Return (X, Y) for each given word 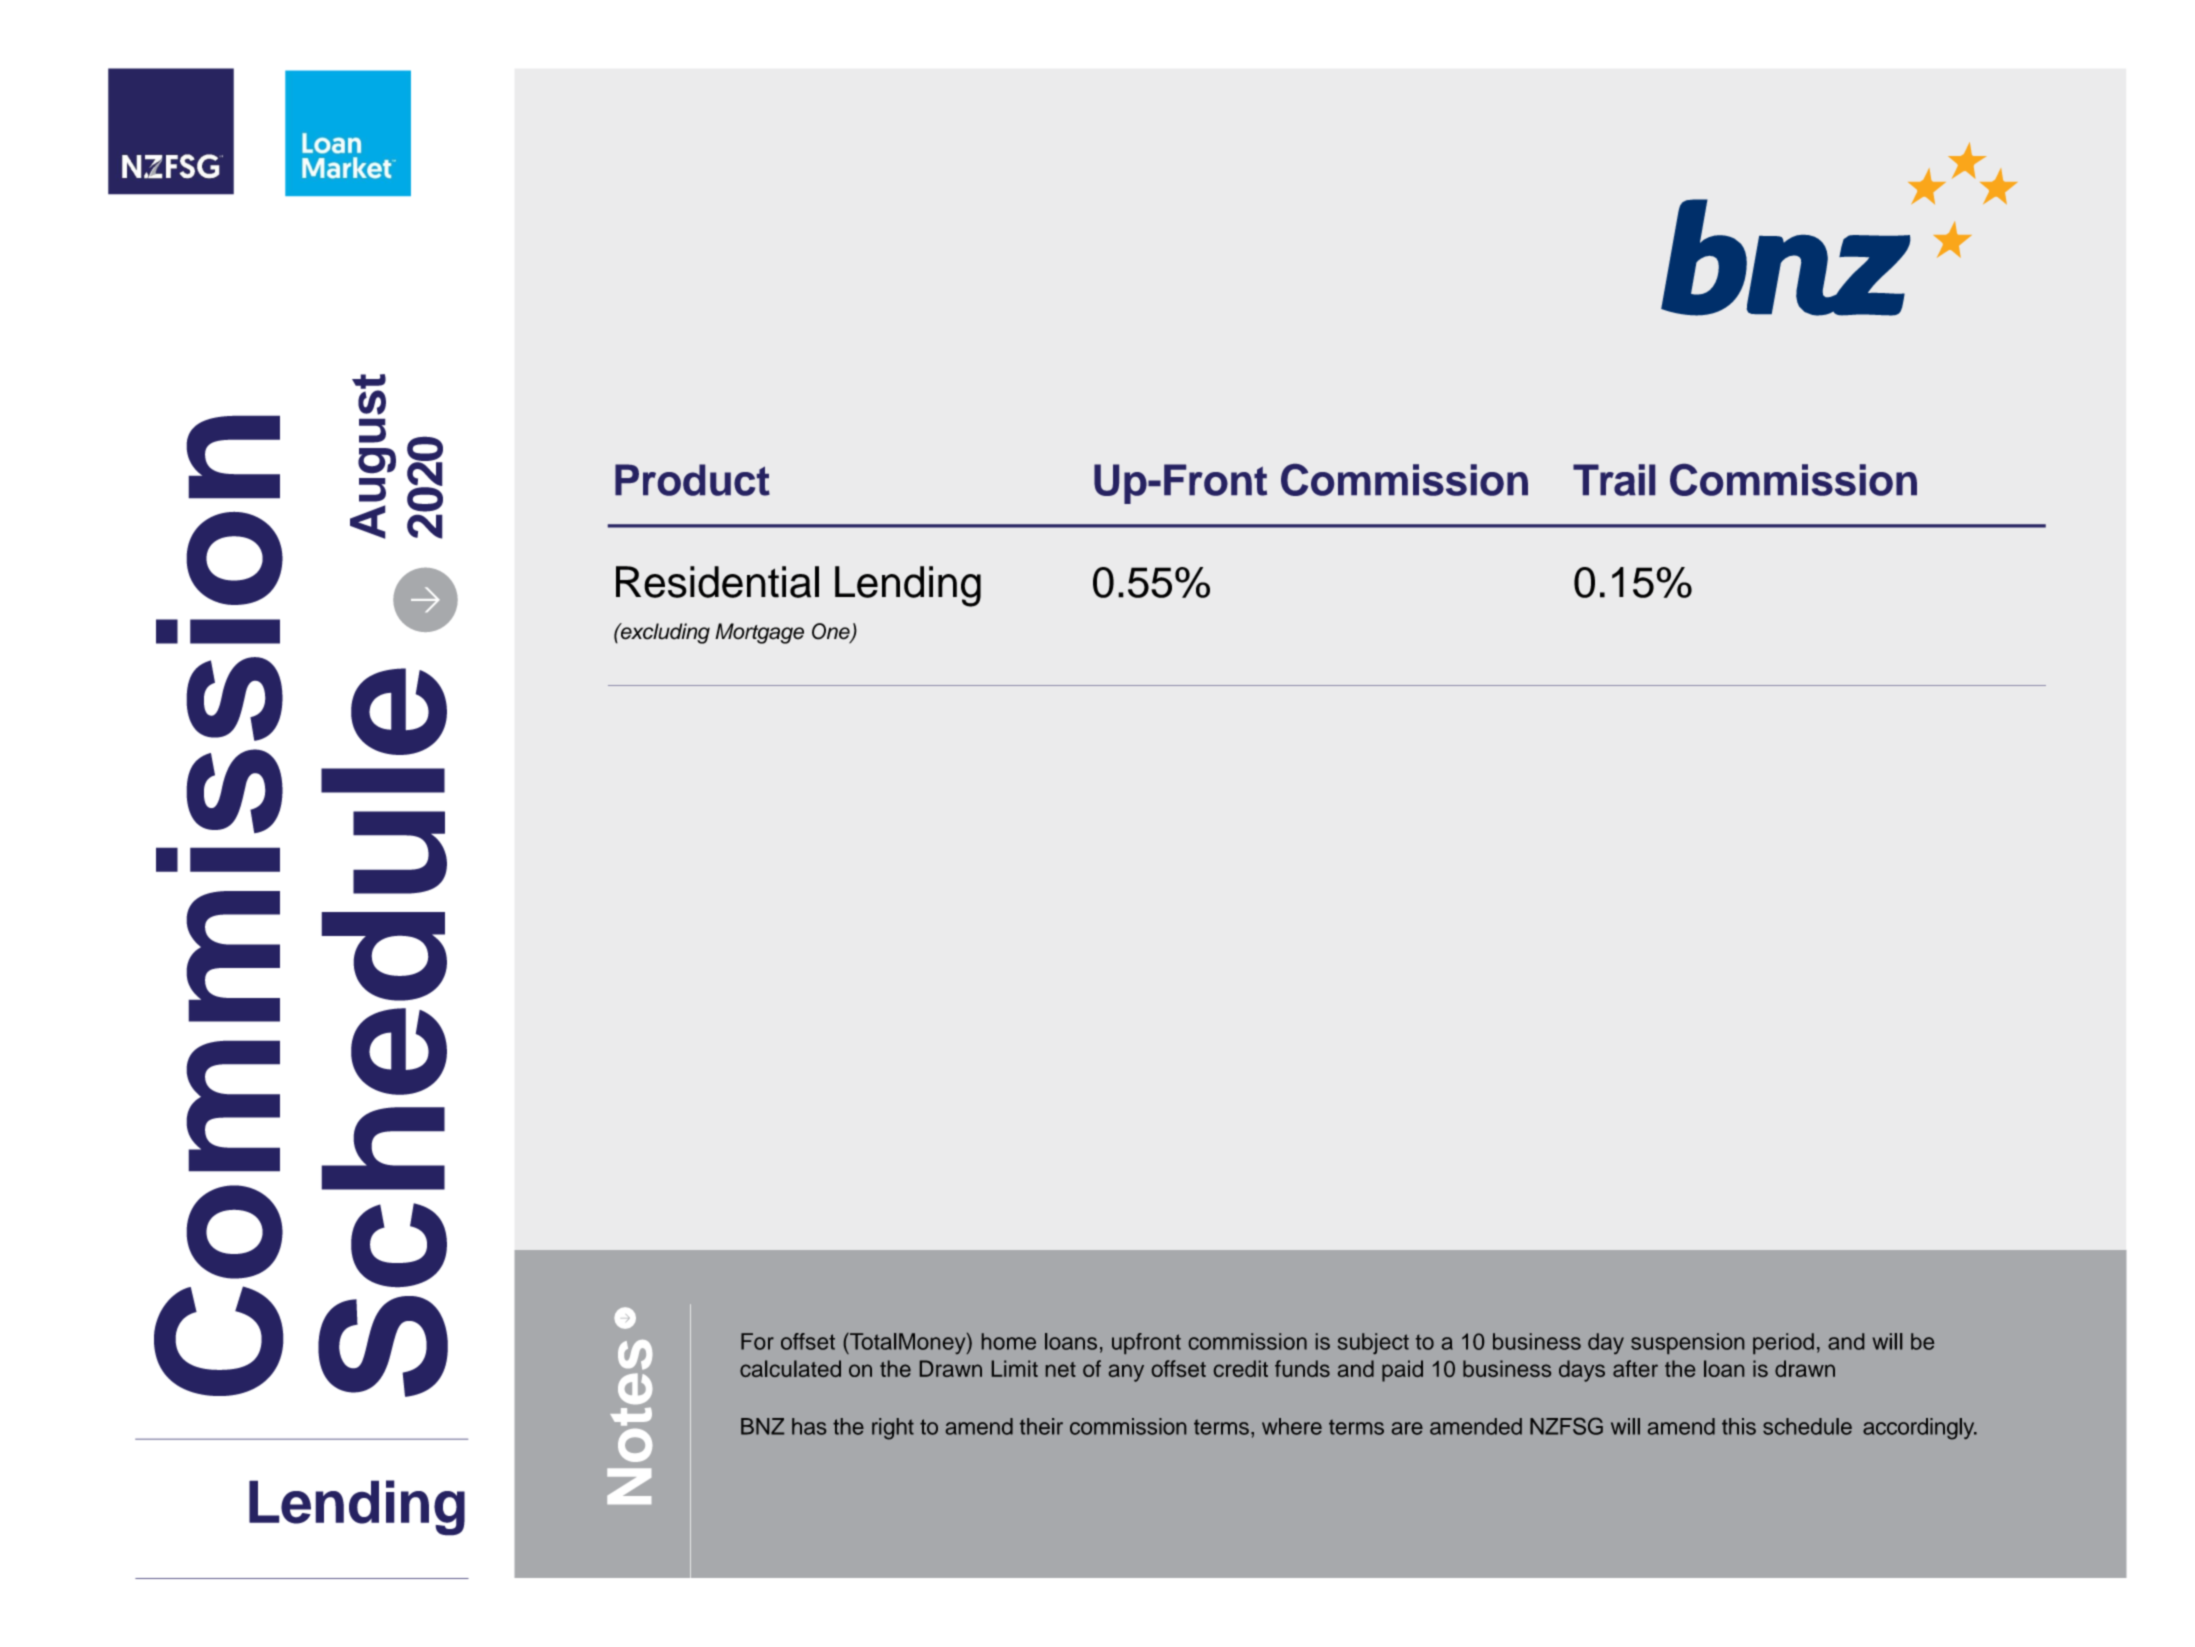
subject (1373, 1343)
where (1292, 1426)
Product (692, 480)
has (809, 1426)
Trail (1614, 480)
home (1009, 1341)
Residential (717, 582)
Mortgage (759, 633)
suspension (1687, 1343)
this (1739, 1426)
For (757, 1341)
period (1783, 1343)
